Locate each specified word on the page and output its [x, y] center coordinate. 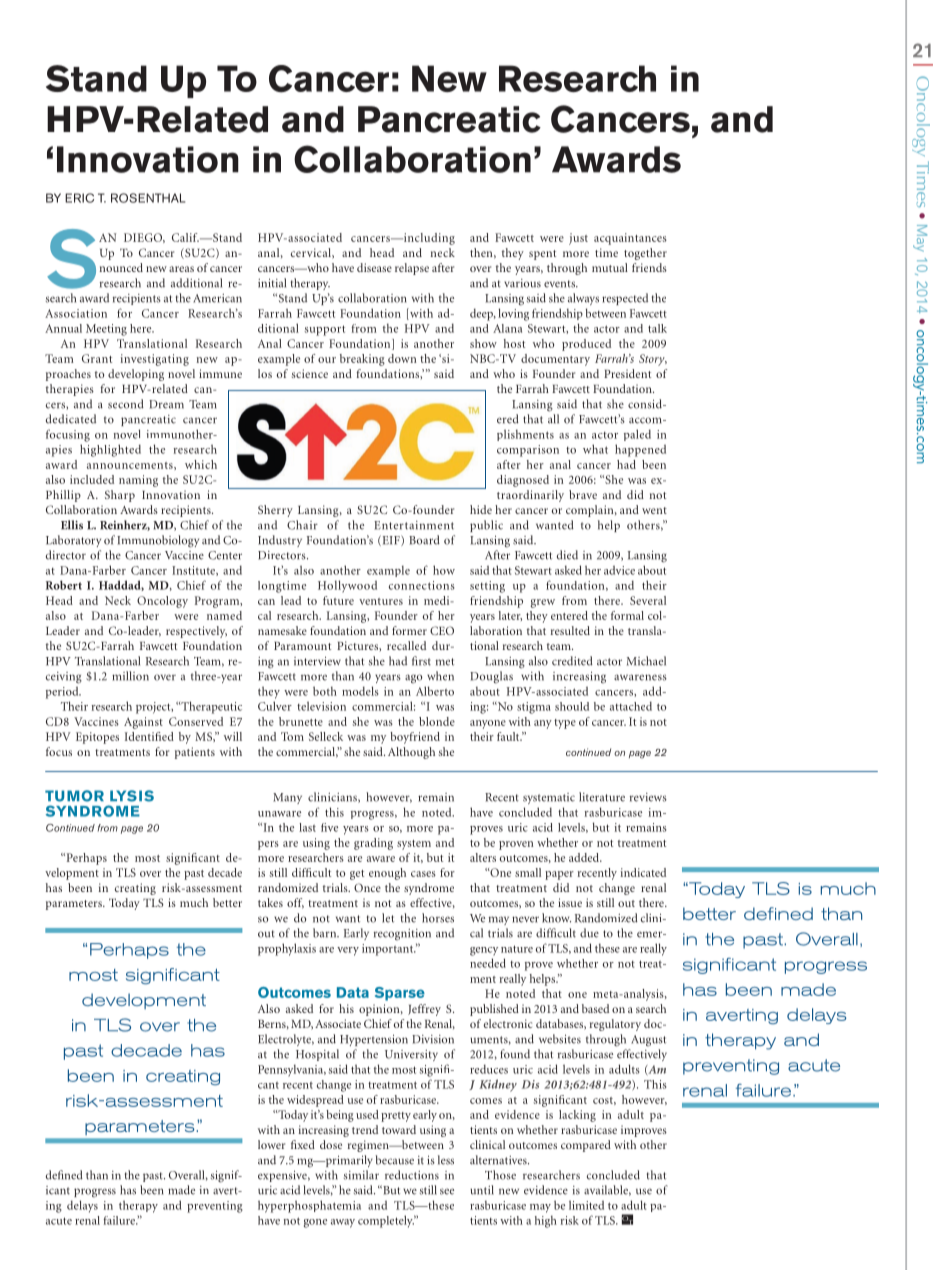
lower [271, 1144]
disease [374, 267]
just [578, 239]
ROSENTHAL [148, 198]
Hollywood [347, 586]
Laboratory [73, 541]
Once [367, 887]
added [585, 857]
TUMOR [74, 796]
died [567, 555]
